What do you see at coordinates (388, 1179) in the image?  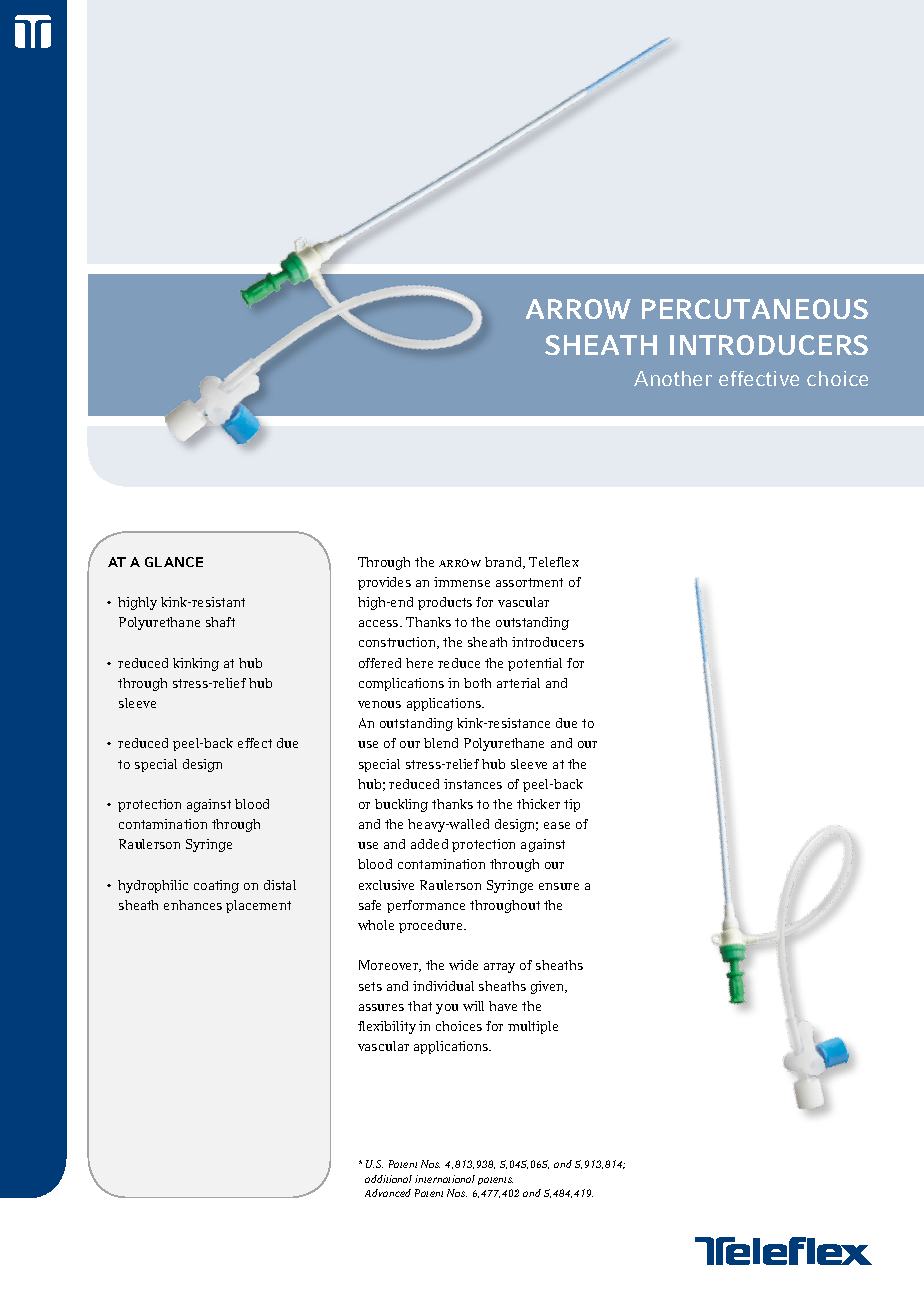 I see `additional` at bounding box center [388, 1179].
